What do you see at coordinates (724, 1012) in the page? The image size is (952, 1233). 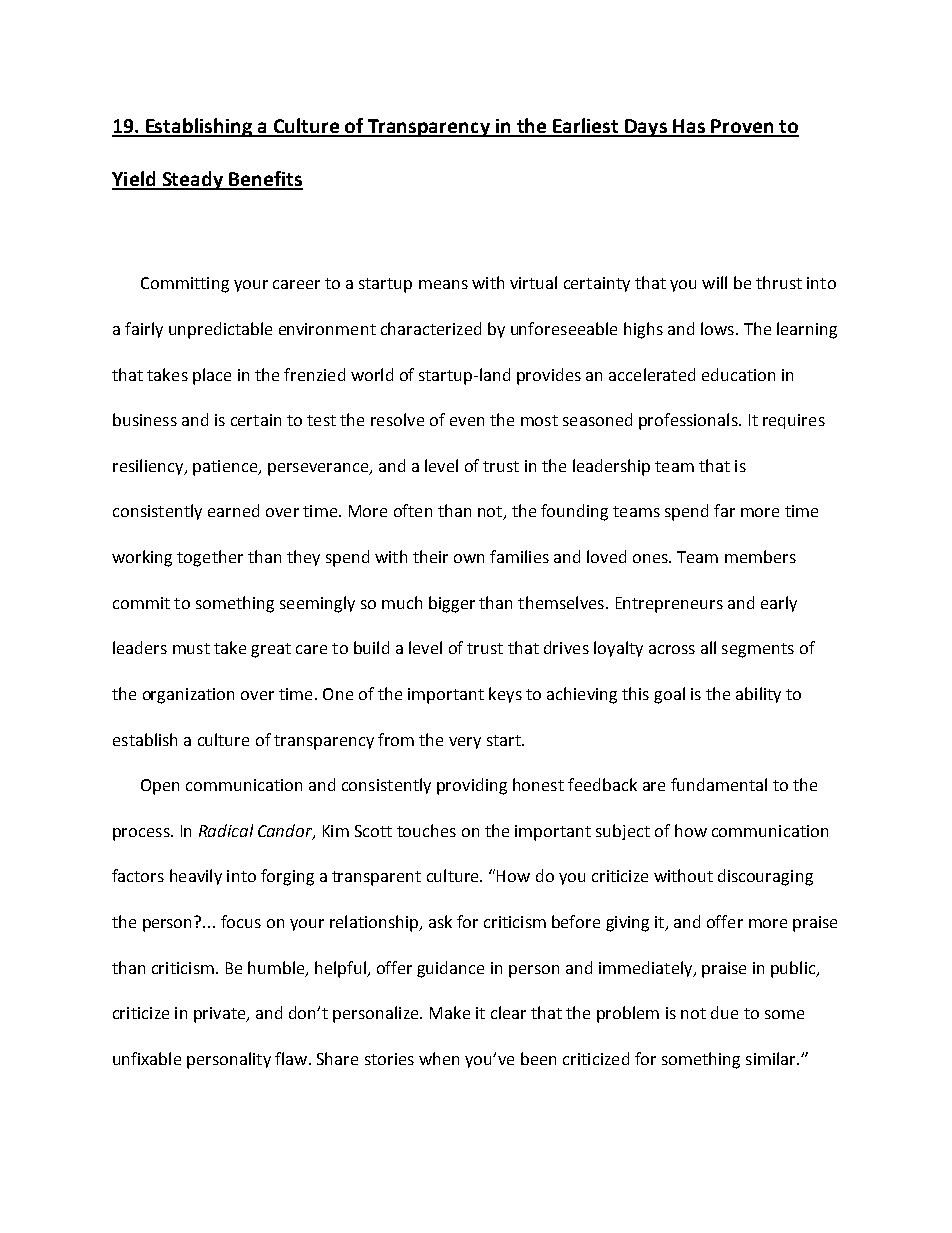 I see `due` at bounding box center [724, 1012].
